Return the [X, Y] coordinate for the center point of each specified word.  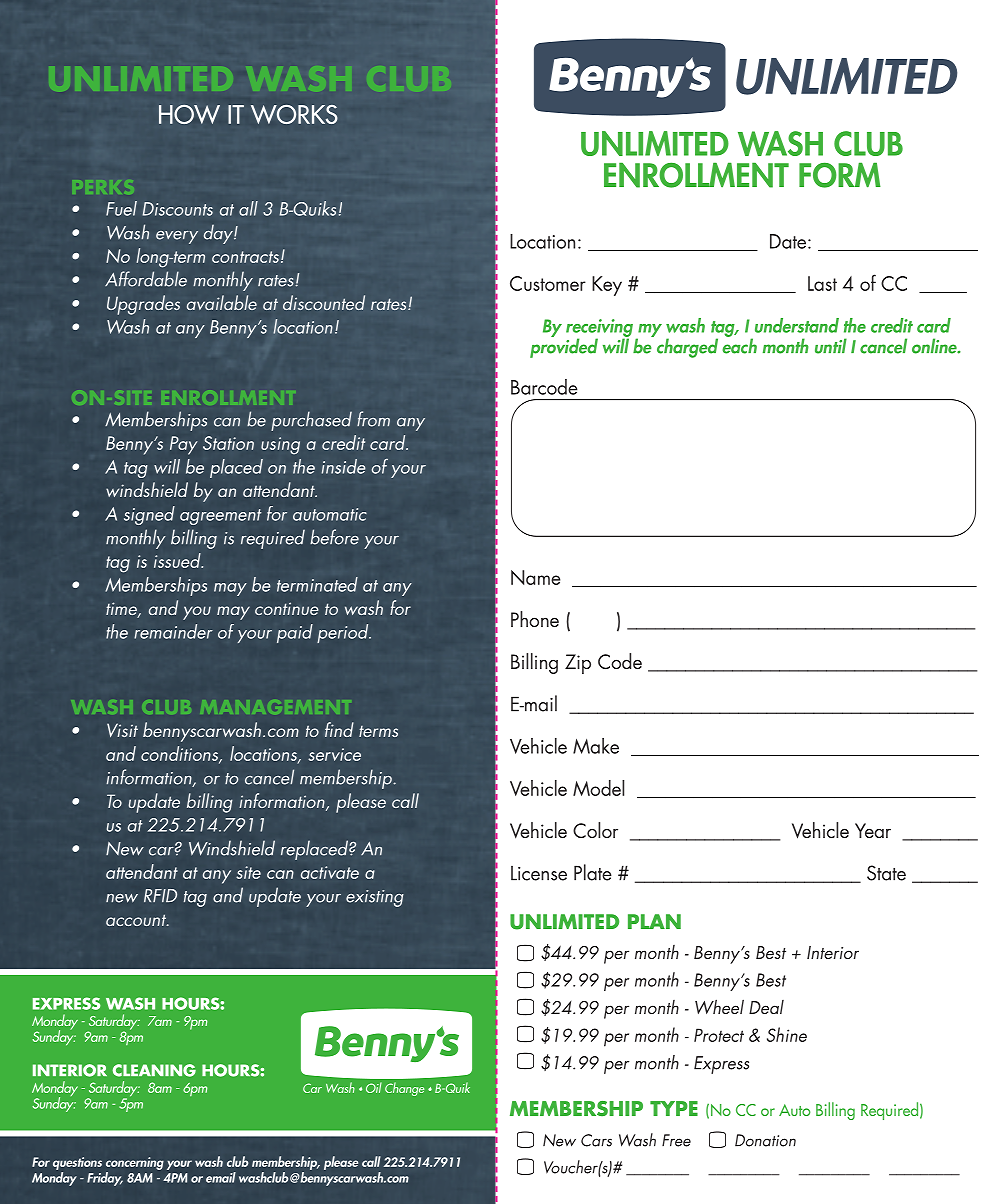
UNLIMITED [846, 76]
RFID [160, 896]
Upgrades [143, 305]
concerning [135, 1163]
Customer [548, 283]
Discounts [177, 209]
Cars [596, 1140]
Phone [535, 619]
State [886, 873]
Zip [578, 664]
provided [564, 347]
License [539, 873]
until [831, 346]
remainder [173, 631]
